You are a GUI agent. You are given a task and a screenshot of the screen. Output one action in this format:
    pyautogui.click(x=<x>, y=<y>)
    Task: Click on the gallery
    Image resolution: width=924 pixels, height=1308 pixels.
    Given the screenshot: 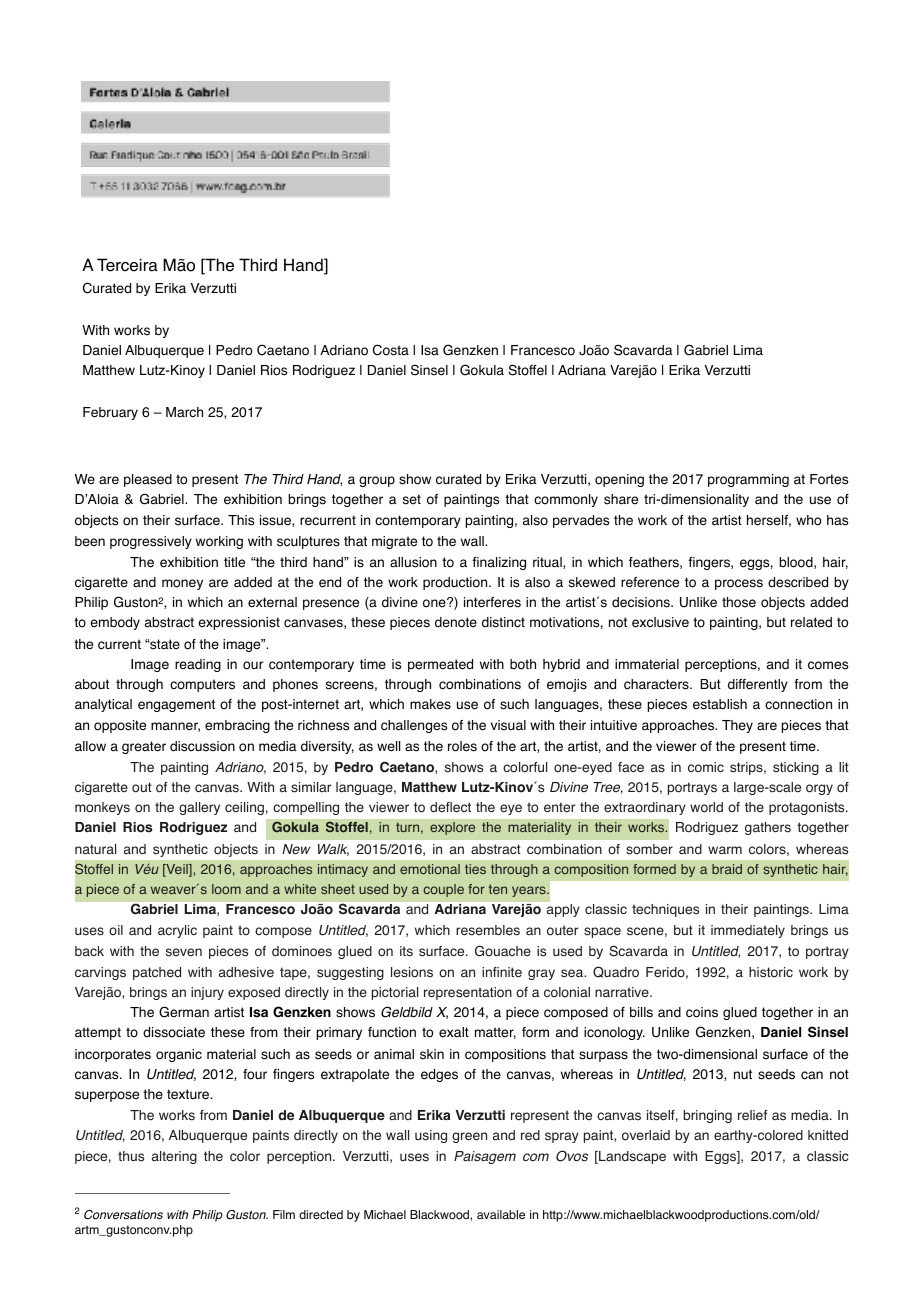 What is the action you would take?
    pyautogui.click(x=199, y=808)
